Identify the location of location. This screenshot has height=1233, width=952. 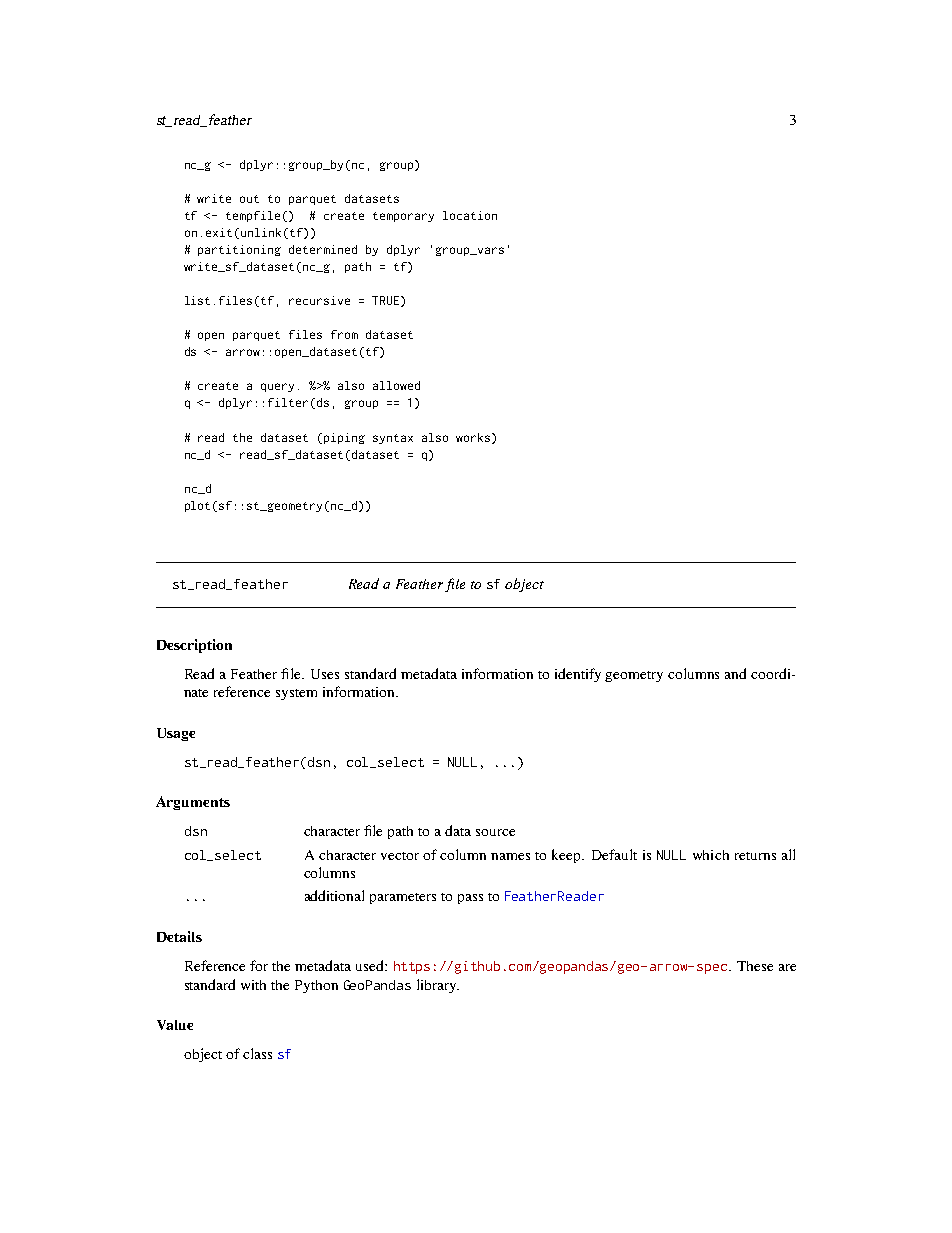
(470, 215).
